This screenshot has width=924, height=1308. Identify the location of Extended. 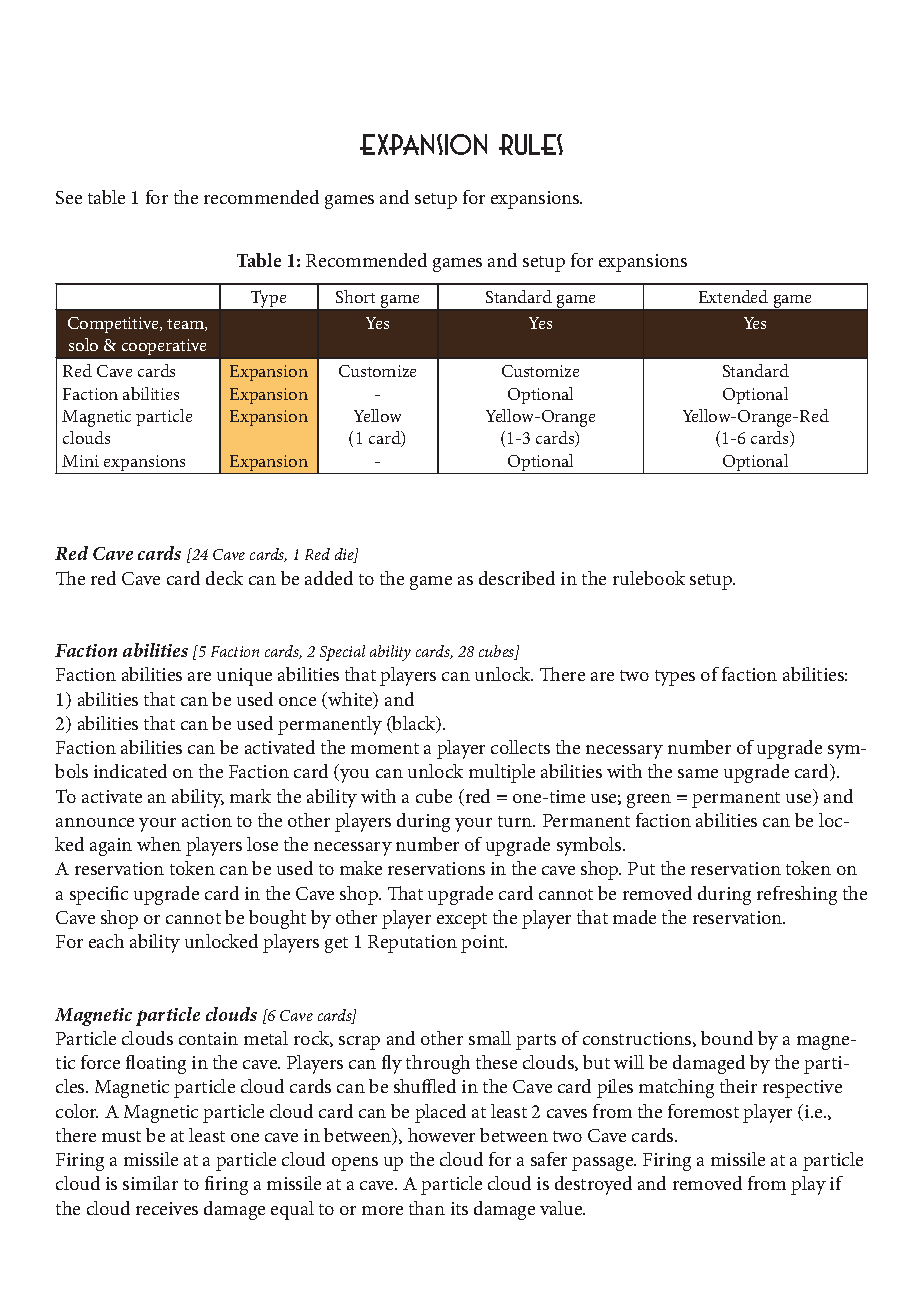
(733, 296).
